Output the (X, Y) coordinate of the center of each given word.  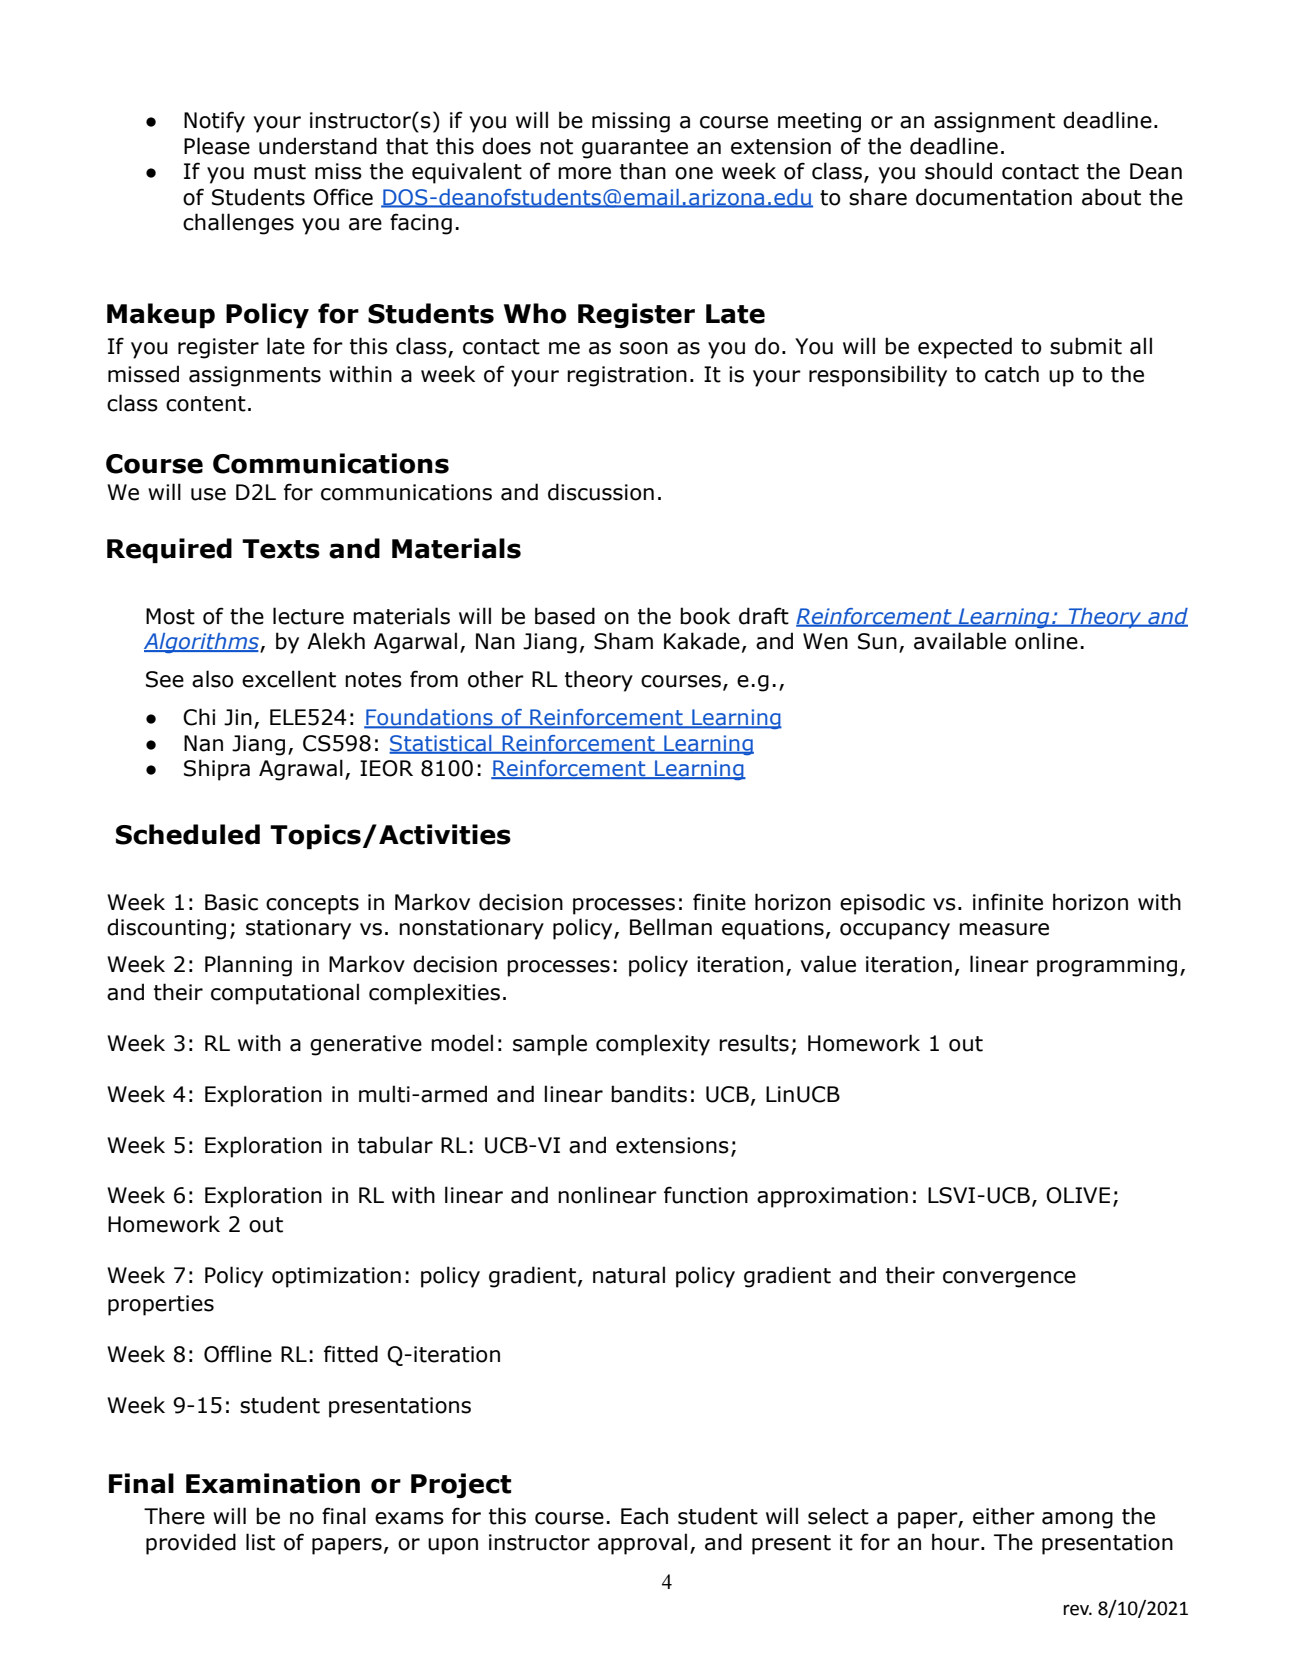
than (643, 171)
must (280, 172)
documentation (994, 197)
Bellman (671, 927)
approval (642, 1544)
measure (1004, 929)
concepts (312, 905)
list (260, 1542)
